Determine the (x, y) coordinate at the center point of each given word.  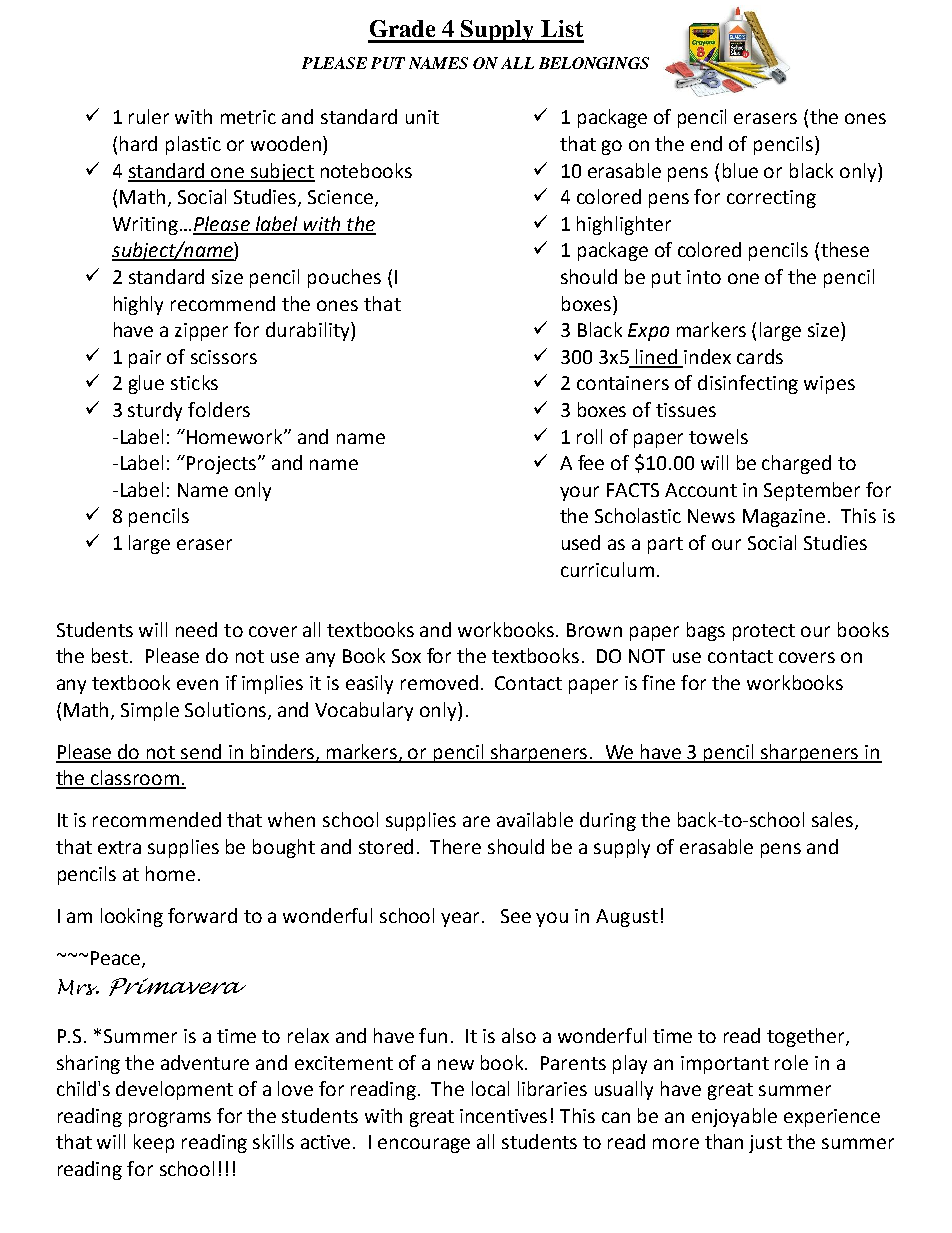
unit (422, 117)
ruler (149, 116)
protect (764, 632)
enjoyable (734, 1117)
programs (170, 1119)
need (196, 629)
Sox (406, 656)
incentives (503, 1116)
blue (740, 170)
